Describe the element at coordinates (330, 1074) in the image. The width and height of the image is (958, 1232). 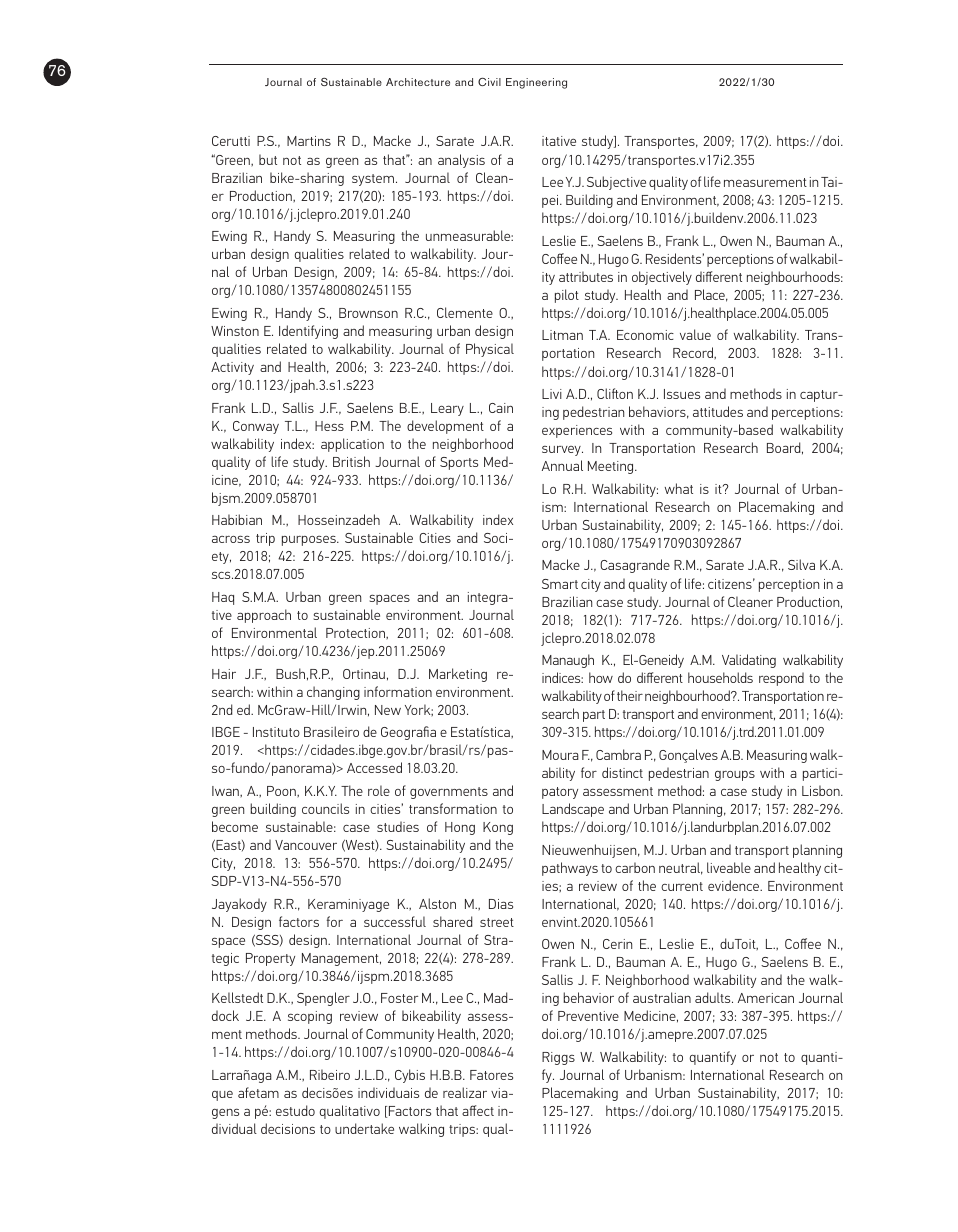
I see `Ribeiro` at that location.
